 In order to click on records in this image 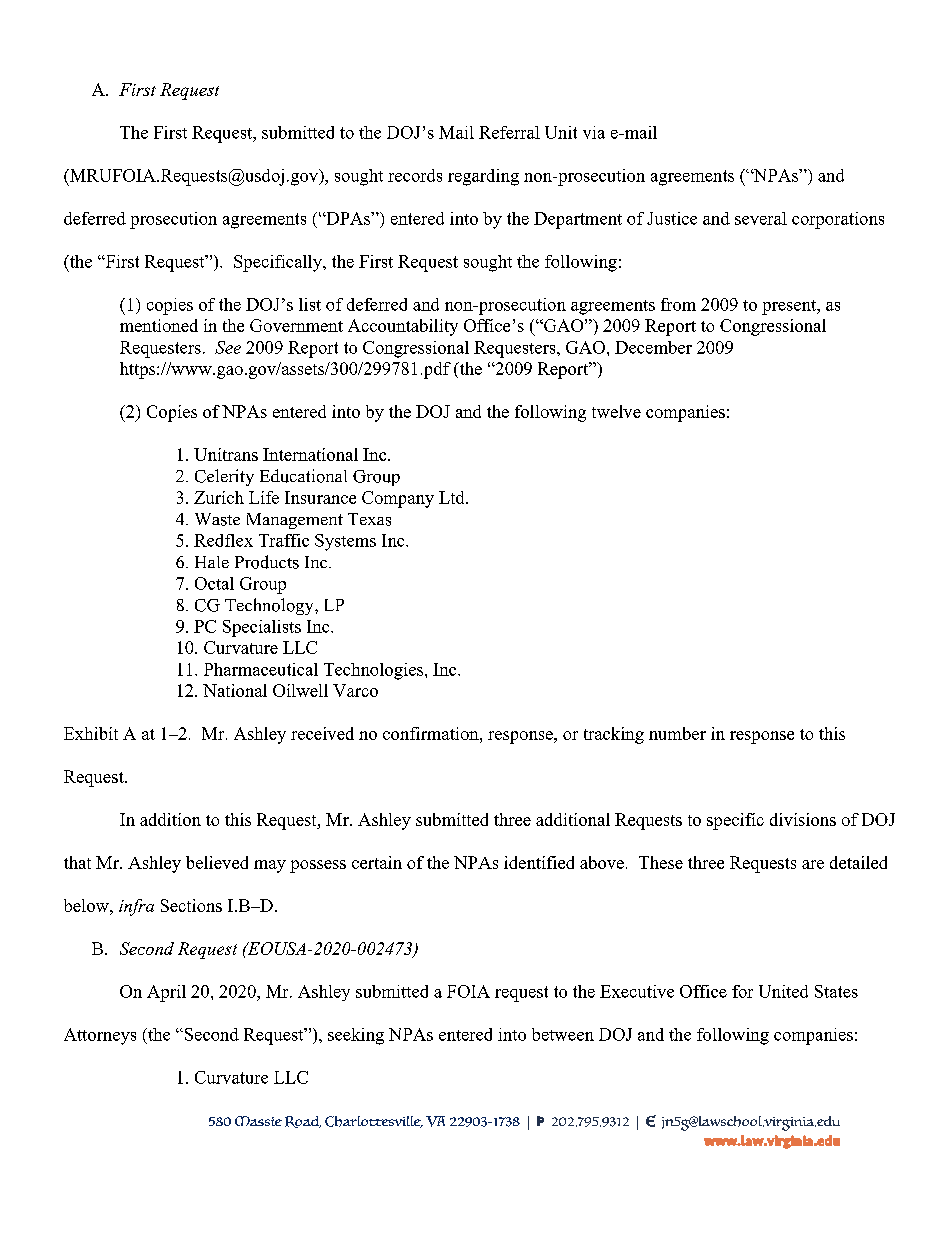, I will do `click(415, 175)`.
